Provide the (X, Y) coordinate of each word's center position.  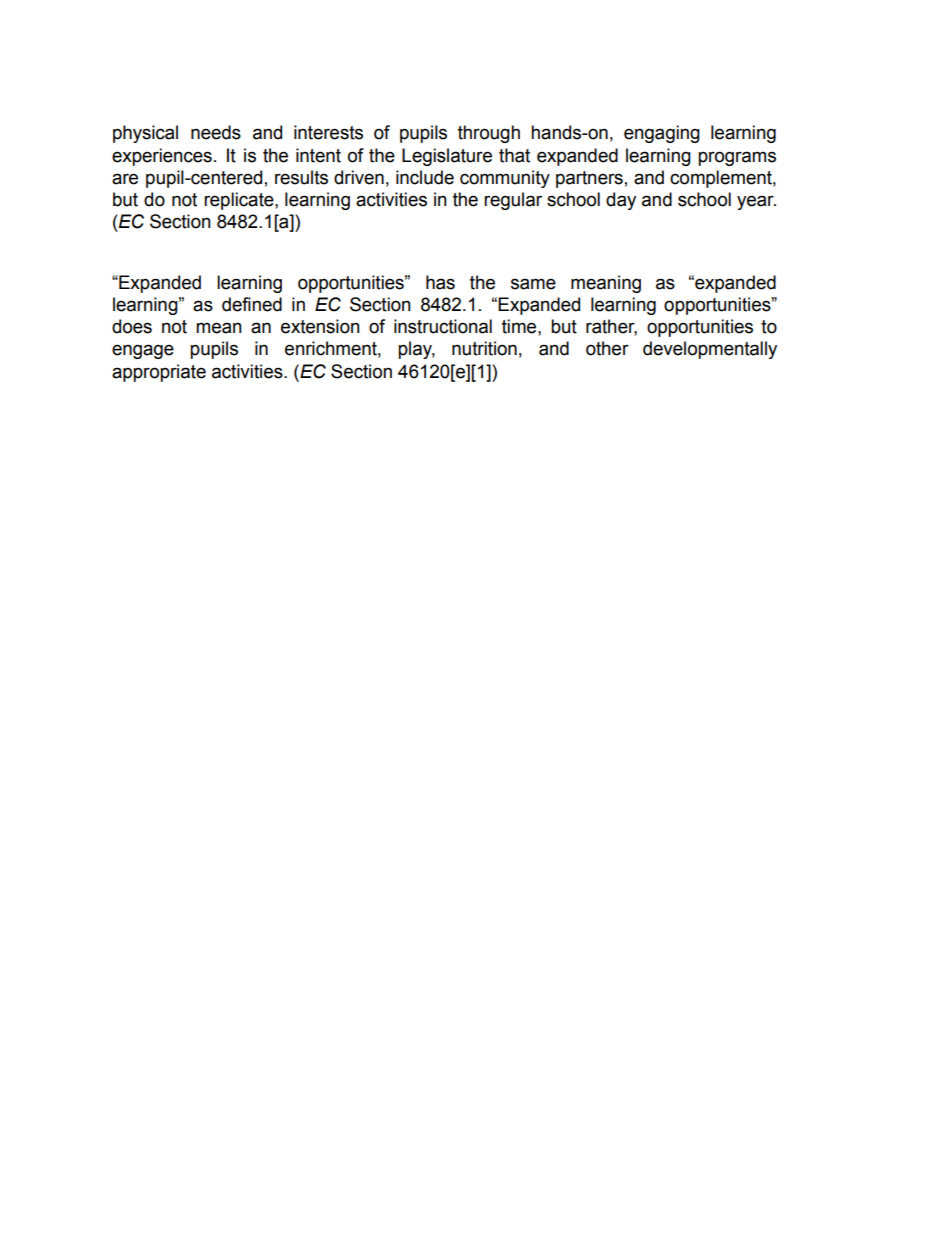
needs (216, 132)
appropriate (159, 373)
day (621, 201)
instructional (443, 326)
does (132, 326)
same (533, 284)
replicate (240, 201)
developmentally (710, 350)
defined (252, 304)
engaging (662, 134)
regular (513, 201)
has (440, 282)
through (489, 134)
